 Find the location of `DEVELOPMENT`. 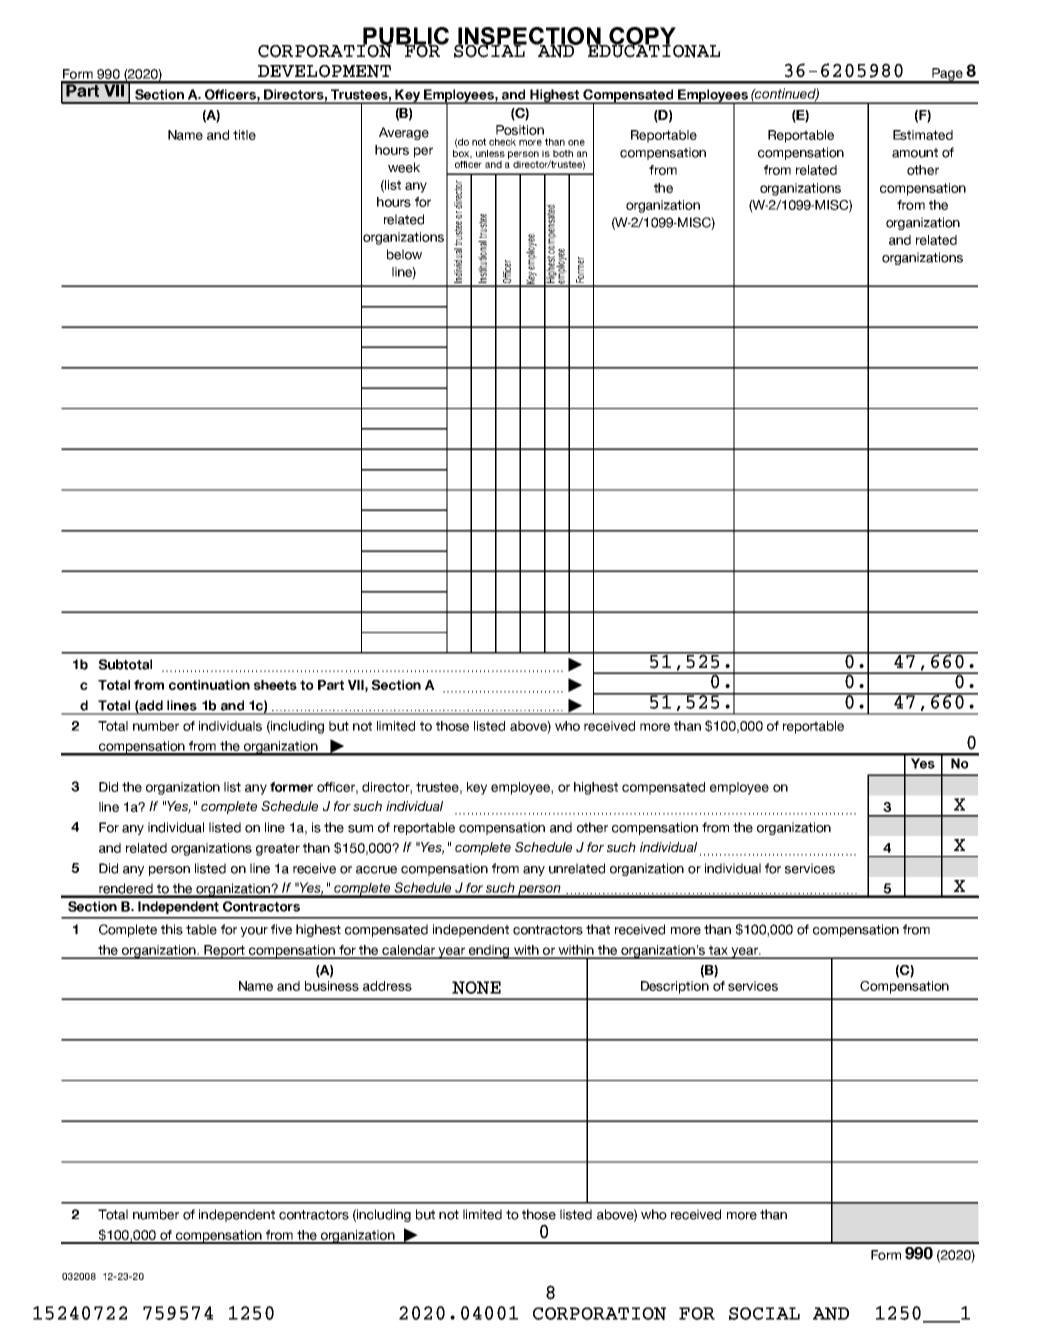

DEVELOPMENT is located at coordinates (324, 71).
